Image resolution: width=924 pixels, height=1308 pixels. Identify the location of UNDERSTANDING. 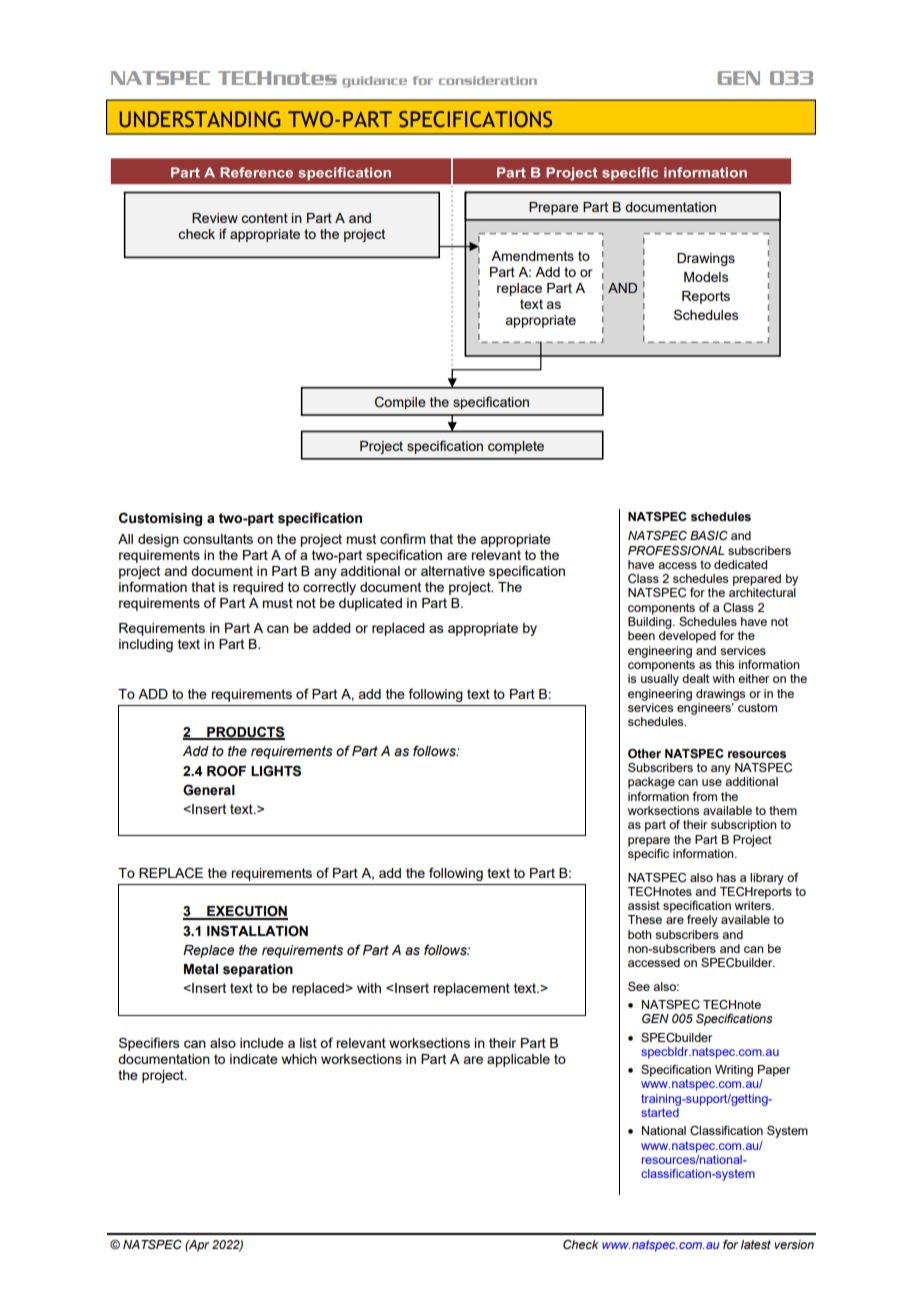
(200, 119).
